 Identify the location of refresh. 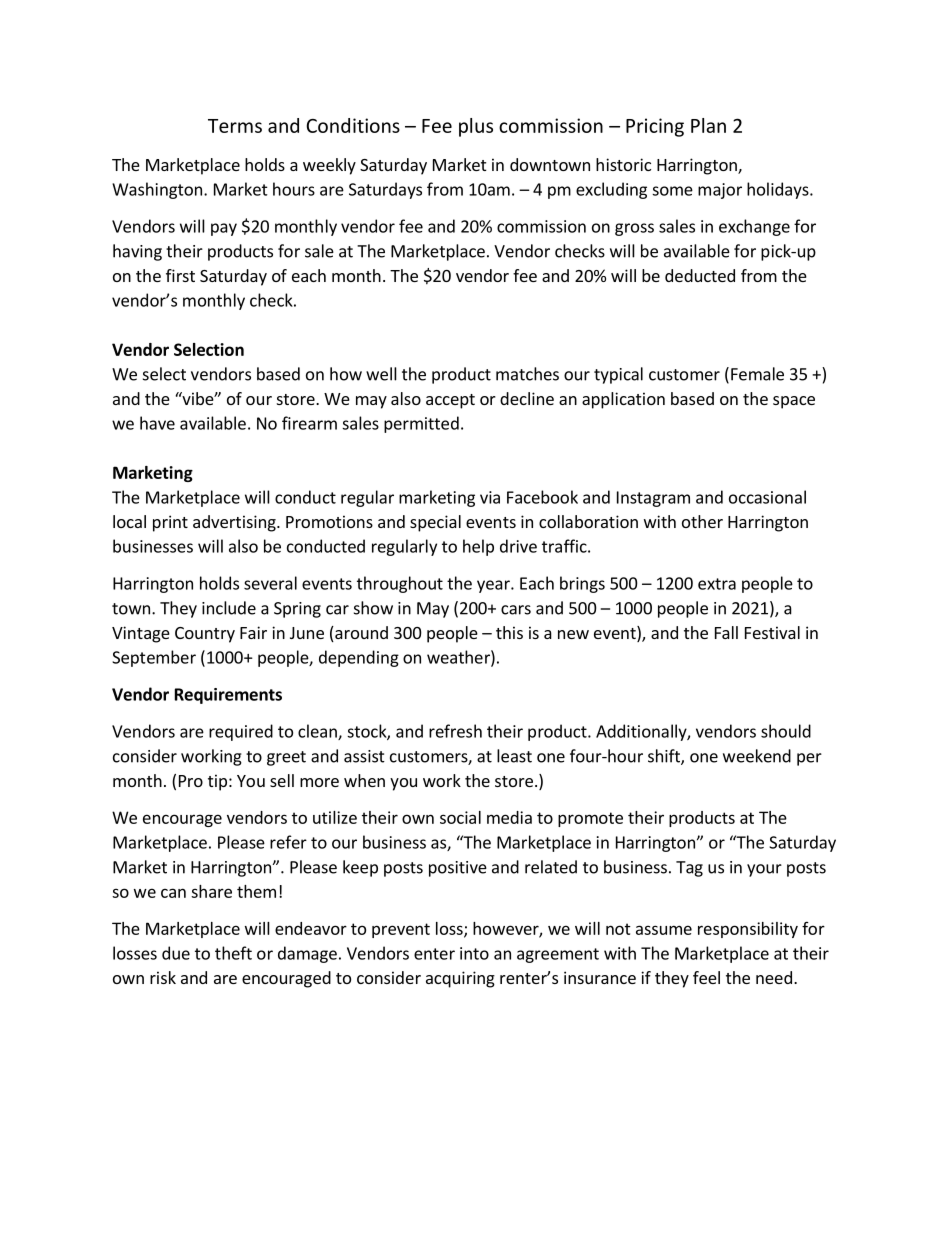
(455, 731).
